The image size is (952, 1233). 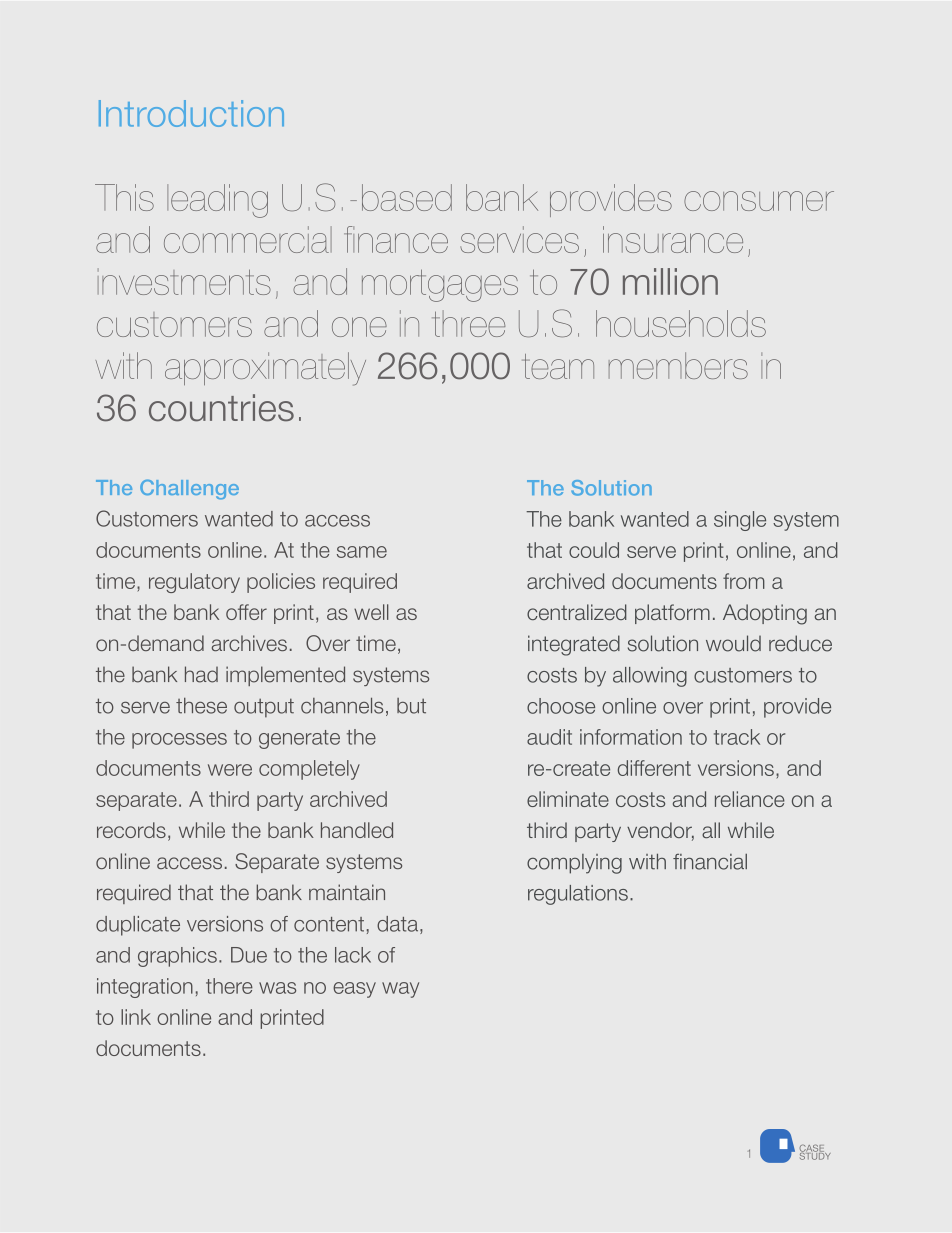 What do you see at coordinates (371, 612) in the document?
I see `well` at bounding box center [371, 612].
